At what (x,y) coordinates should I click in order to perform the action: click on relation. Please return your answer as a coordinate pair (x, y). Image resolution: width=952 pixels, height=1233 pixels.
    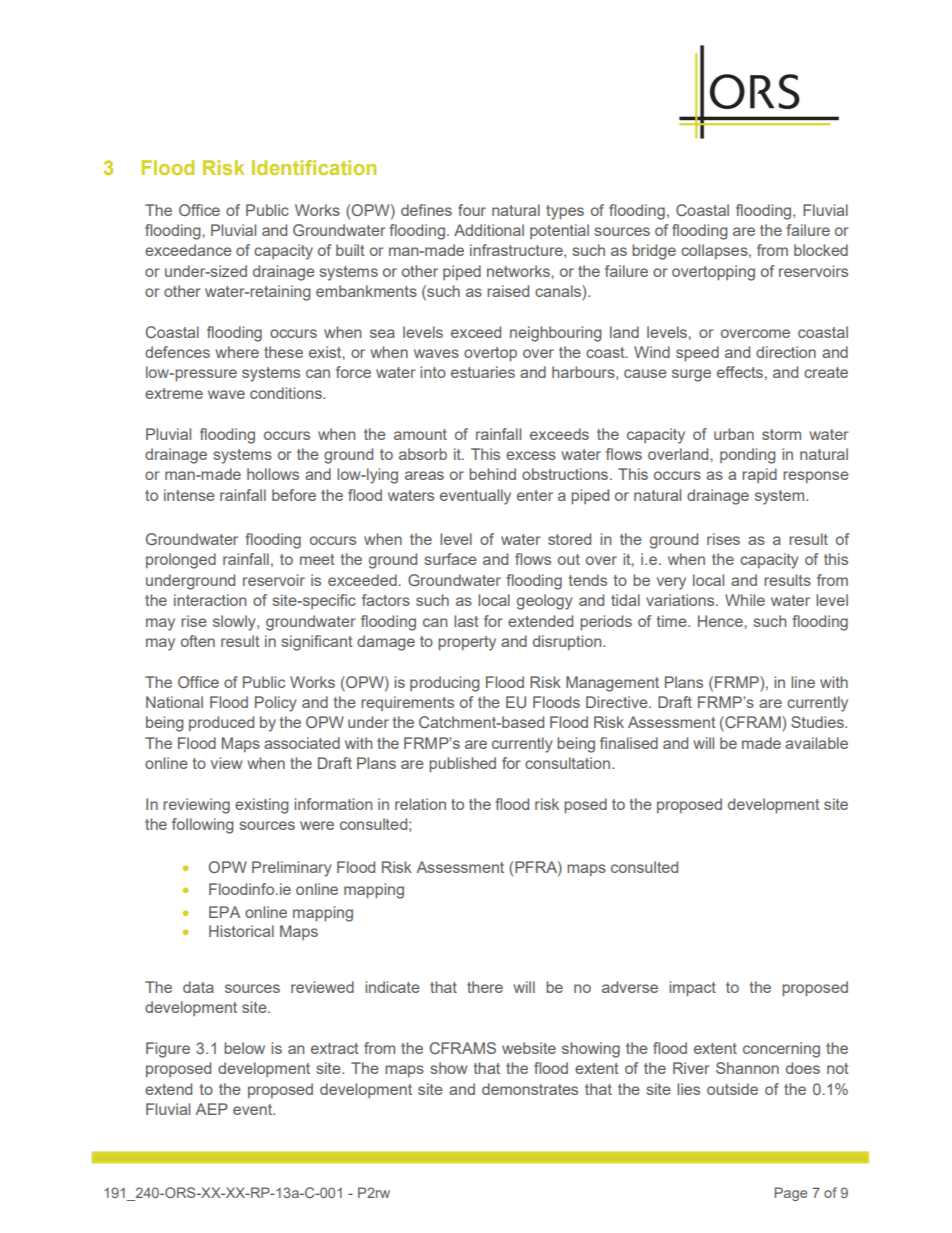
    Looking at the image, I should click on (420, 804).
